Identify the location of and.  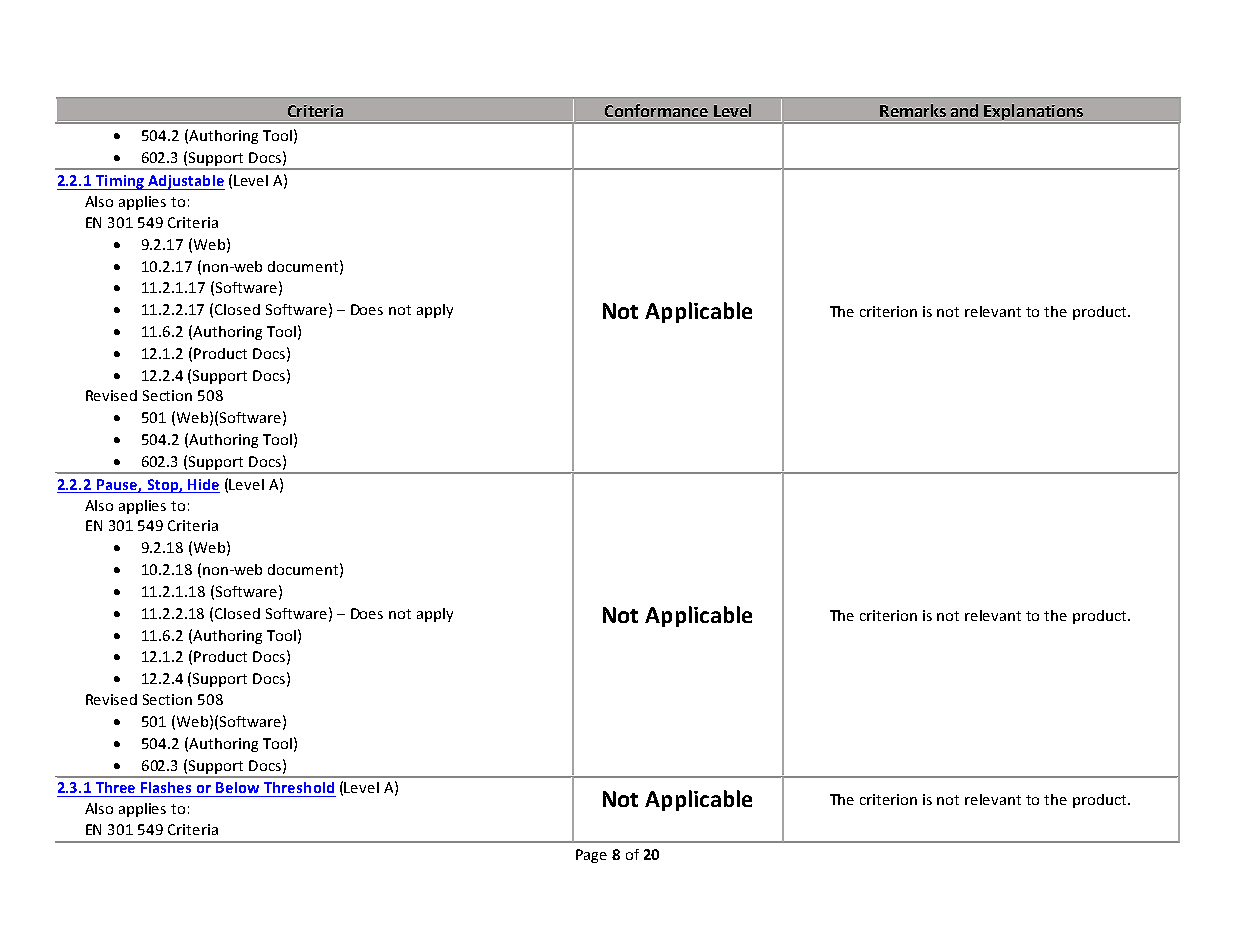
(964, 110).
